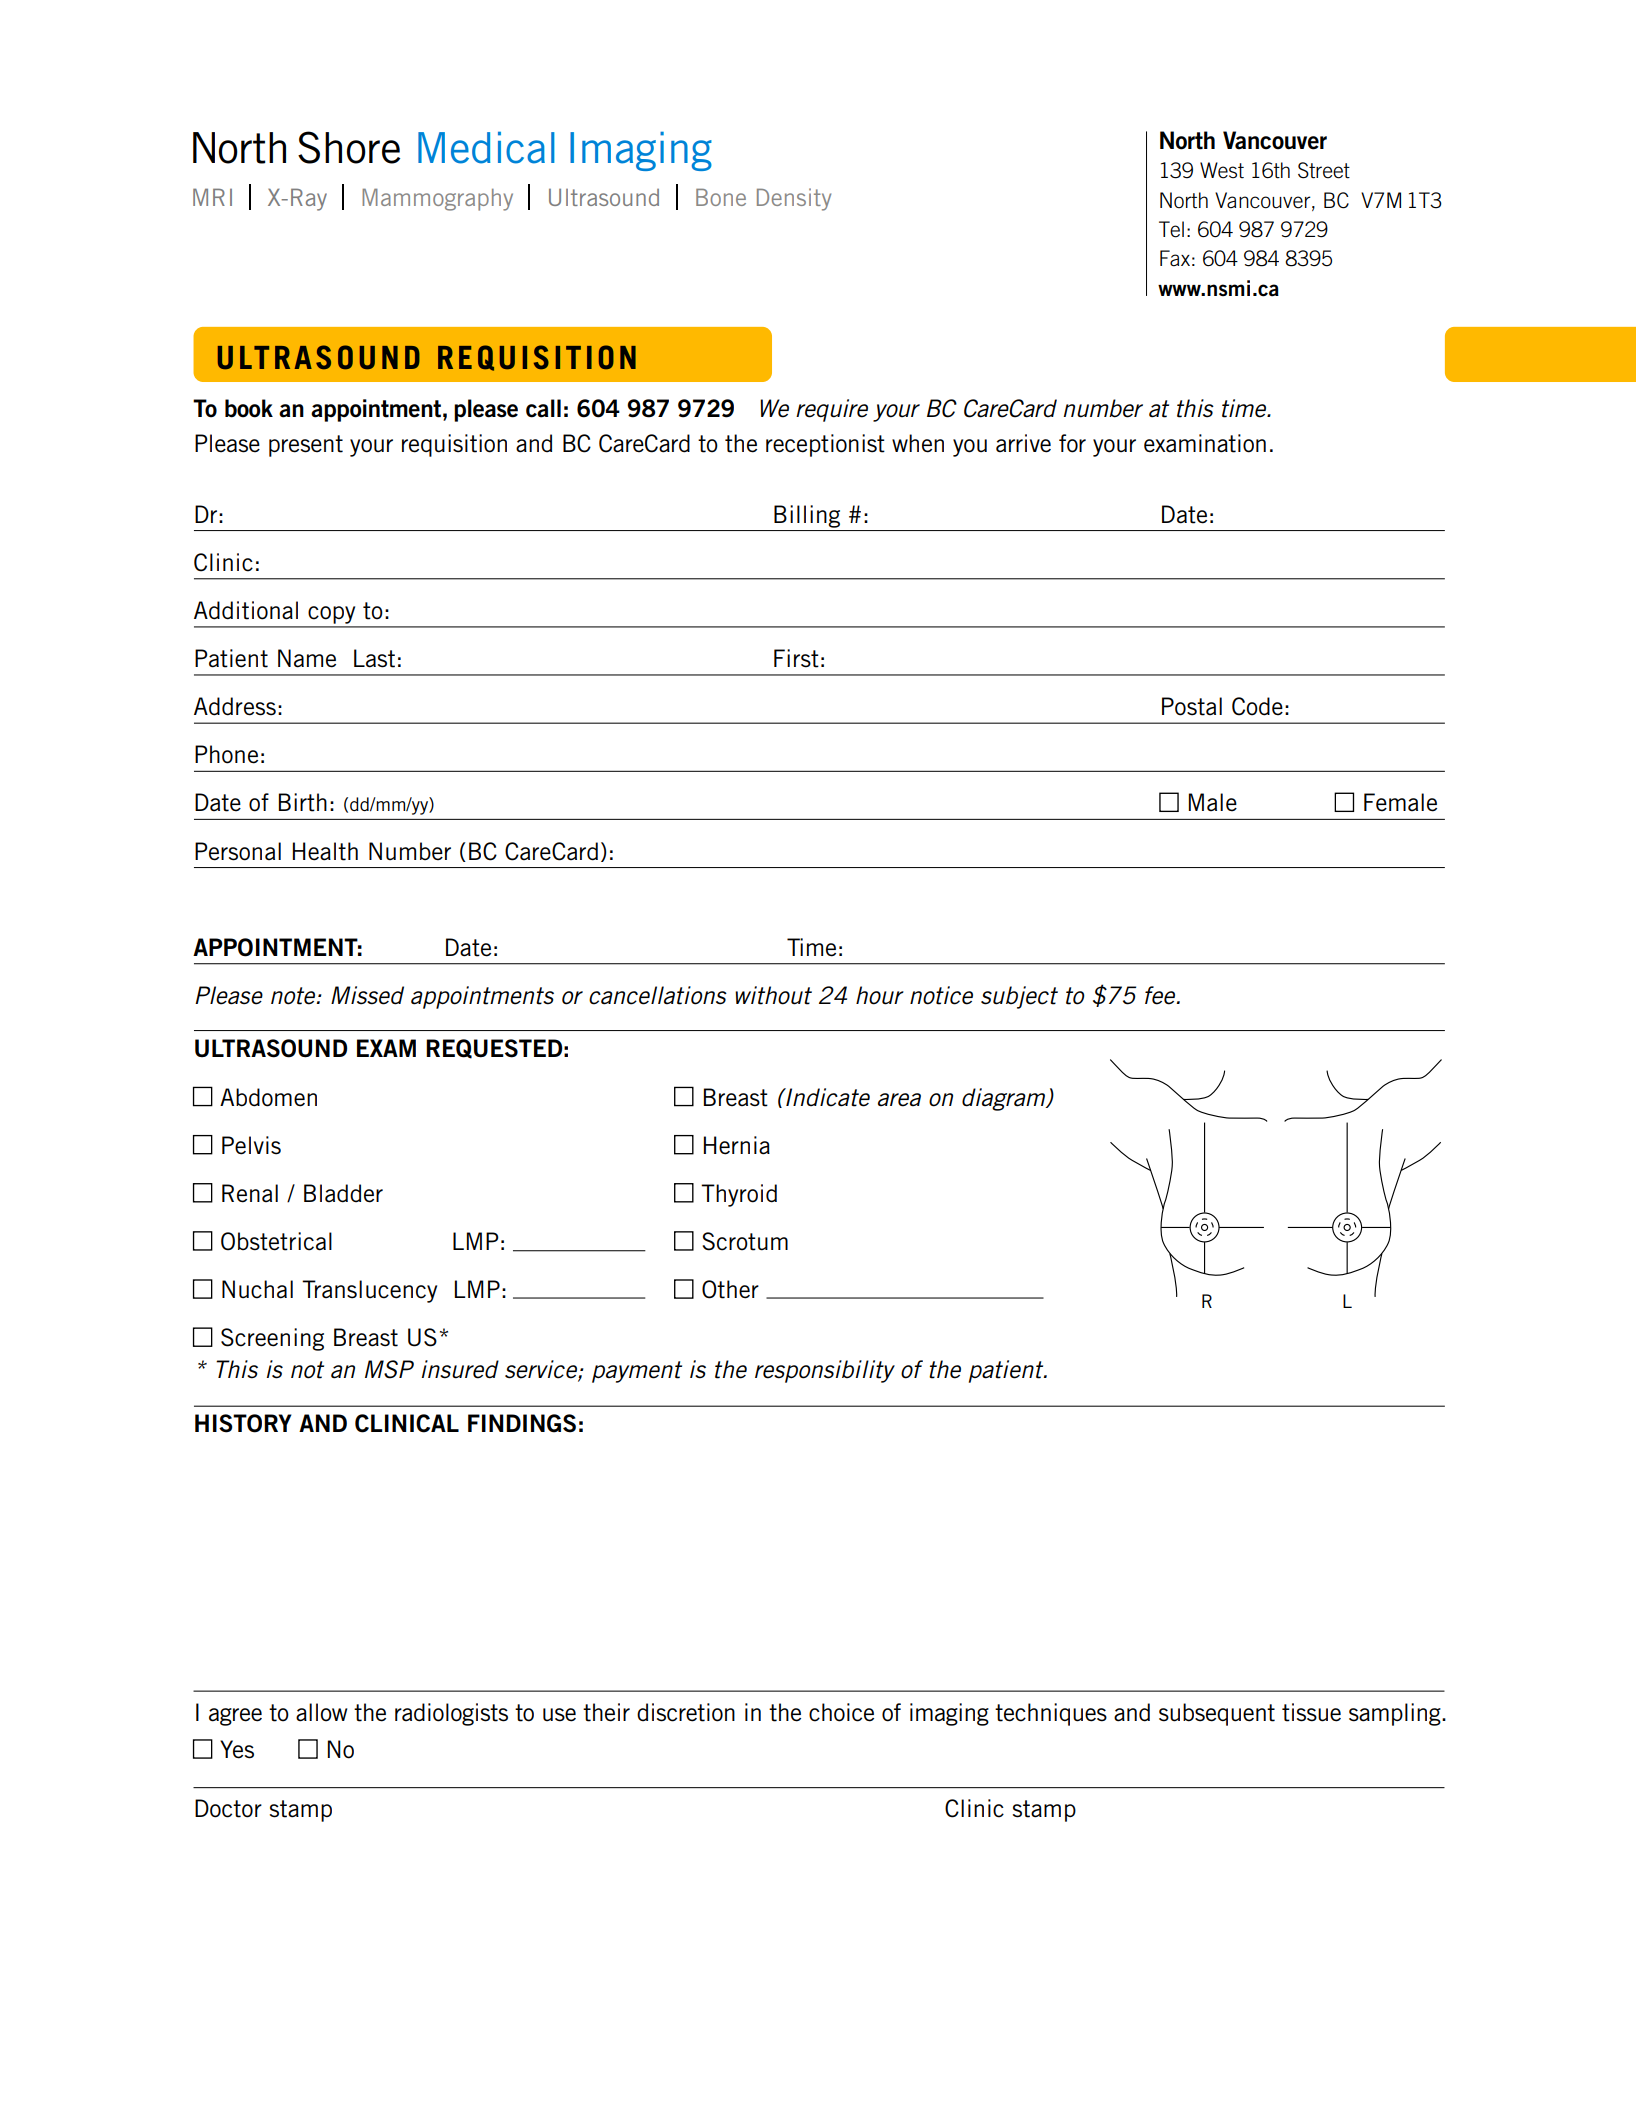 The image size is (1636, 2118). What do you see at coordinates (374, 658) in the page?
I see `Last` at bounding box center [374, 658].
